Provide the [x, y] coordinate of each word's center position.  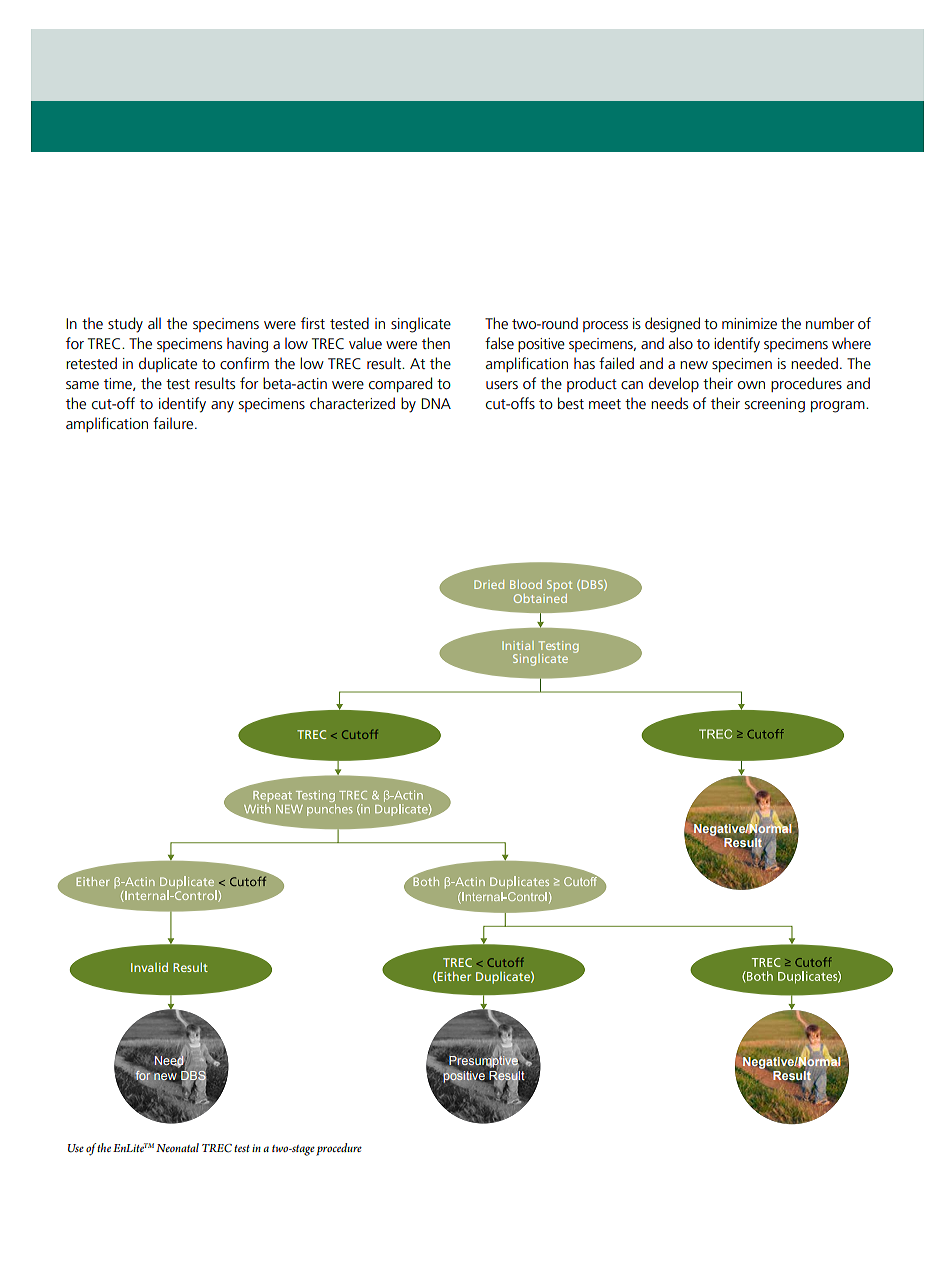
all [154, 323]
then [436, 343]
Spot [559, 585]
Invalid [149, 967]
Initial [518, 645]
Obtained [540, 598]
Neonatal [177, 1147]
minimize [749, 323]
